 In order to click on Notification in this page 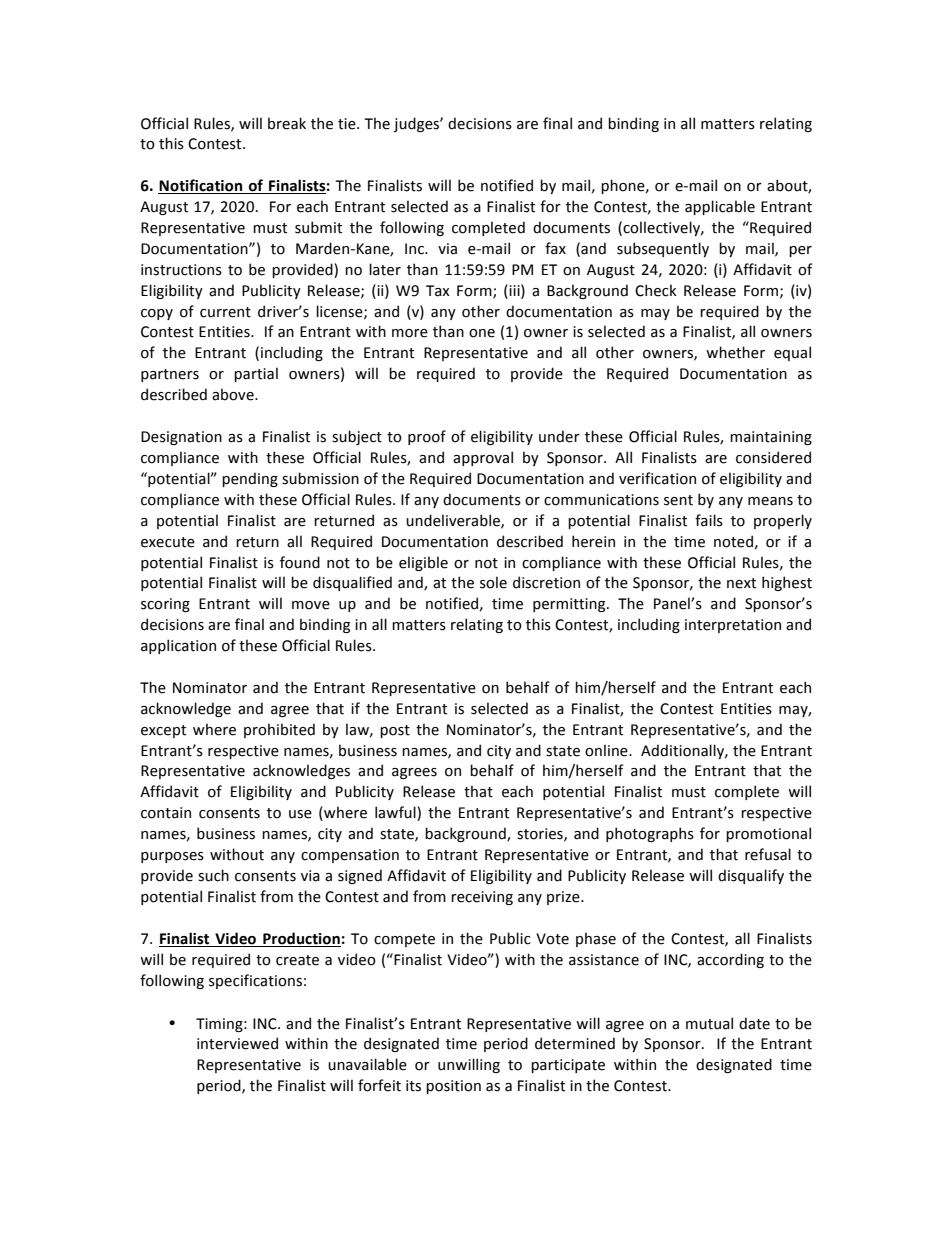, I will do `click(201, 186)`.
